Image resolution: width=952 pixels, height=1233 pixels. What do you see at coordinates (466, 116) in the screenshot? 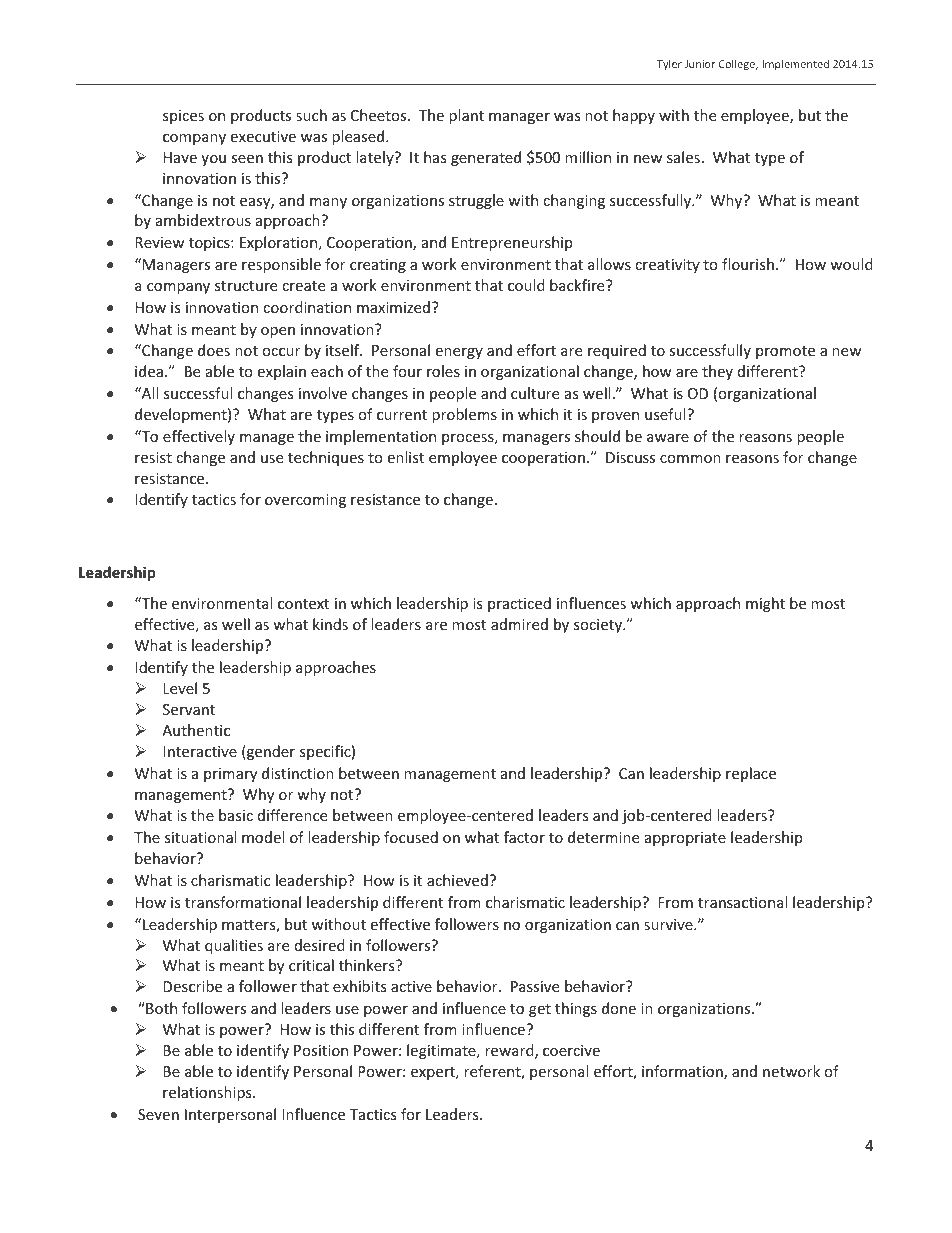
I see `plant` at bounding box center [466, 116].
